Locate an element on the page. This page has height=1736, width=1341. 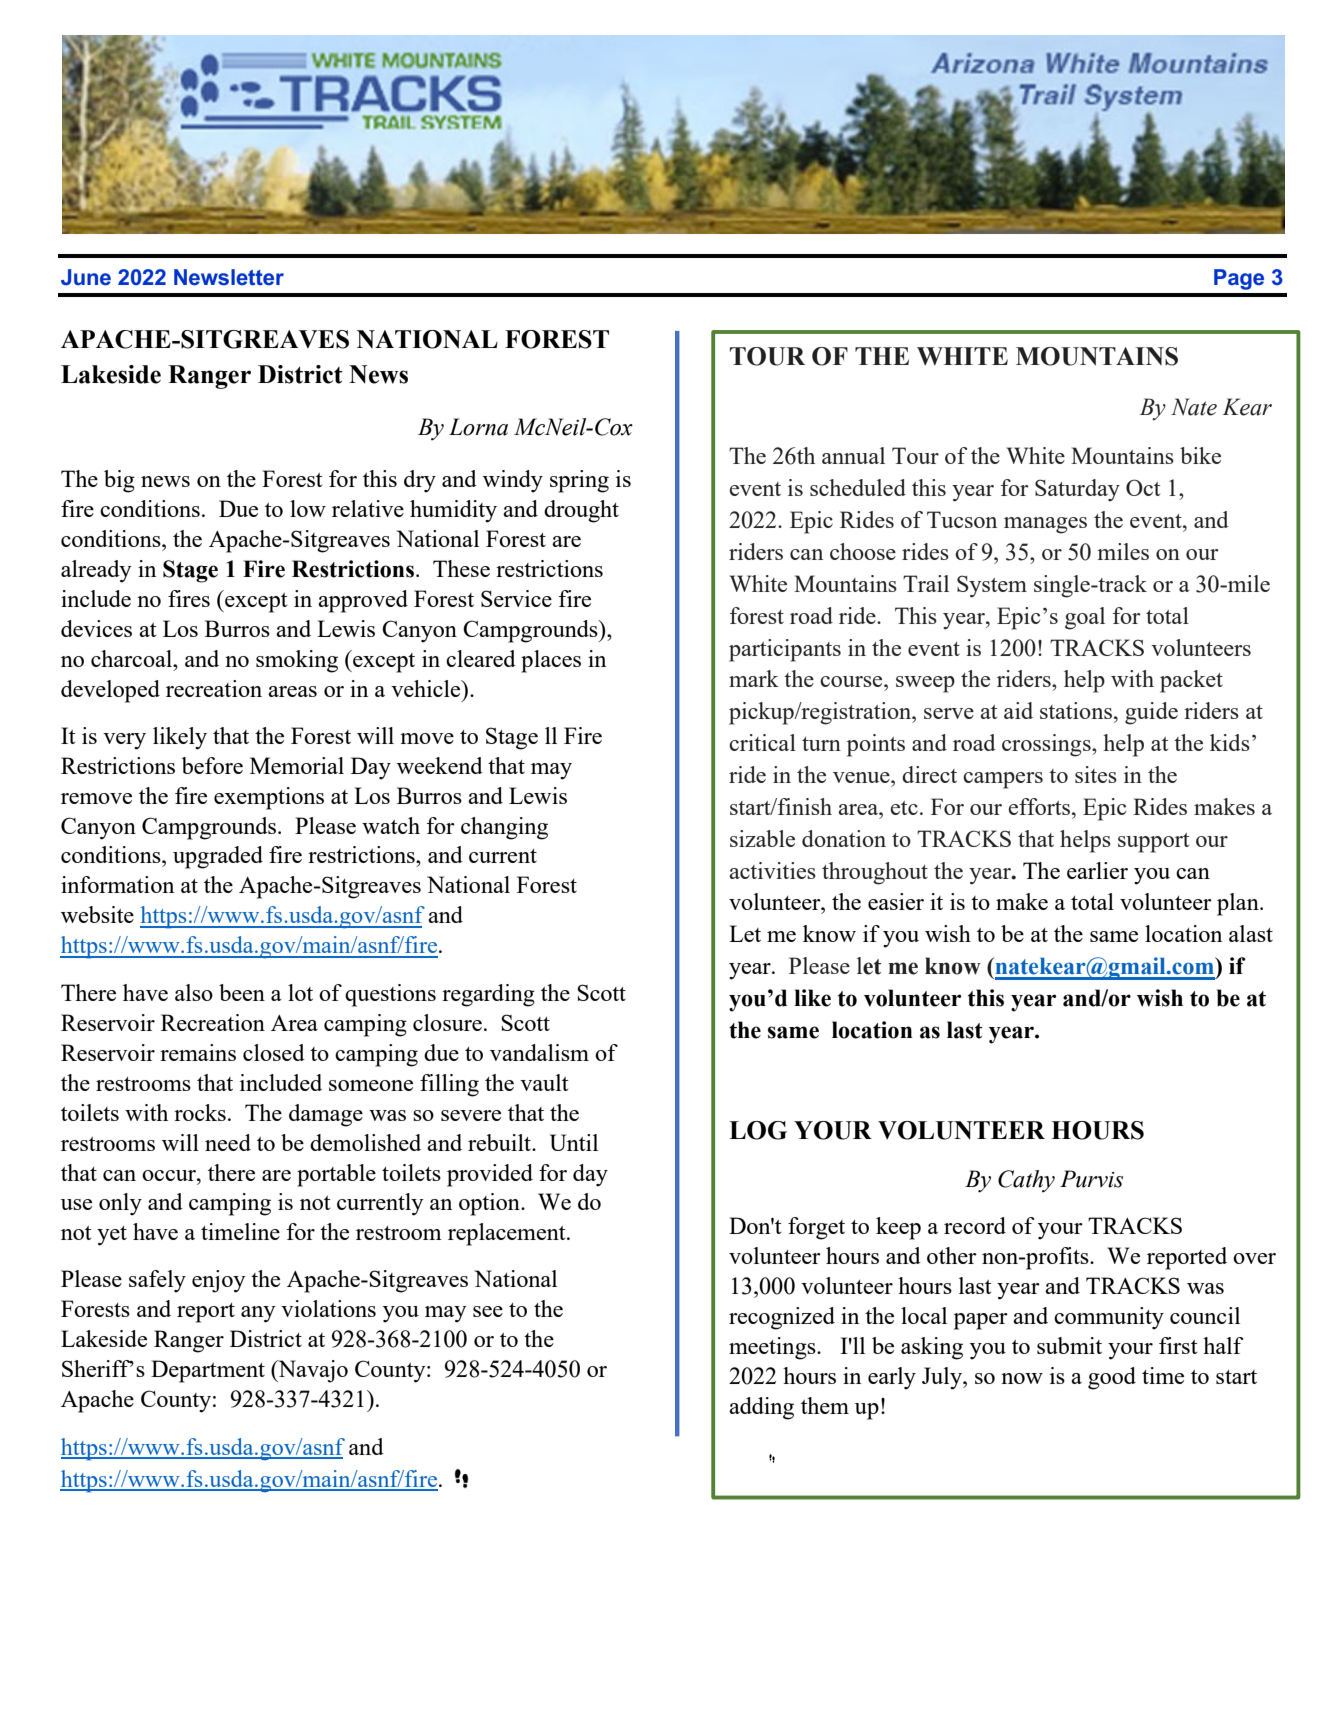
Page is located at coordinates (1239, 279).
